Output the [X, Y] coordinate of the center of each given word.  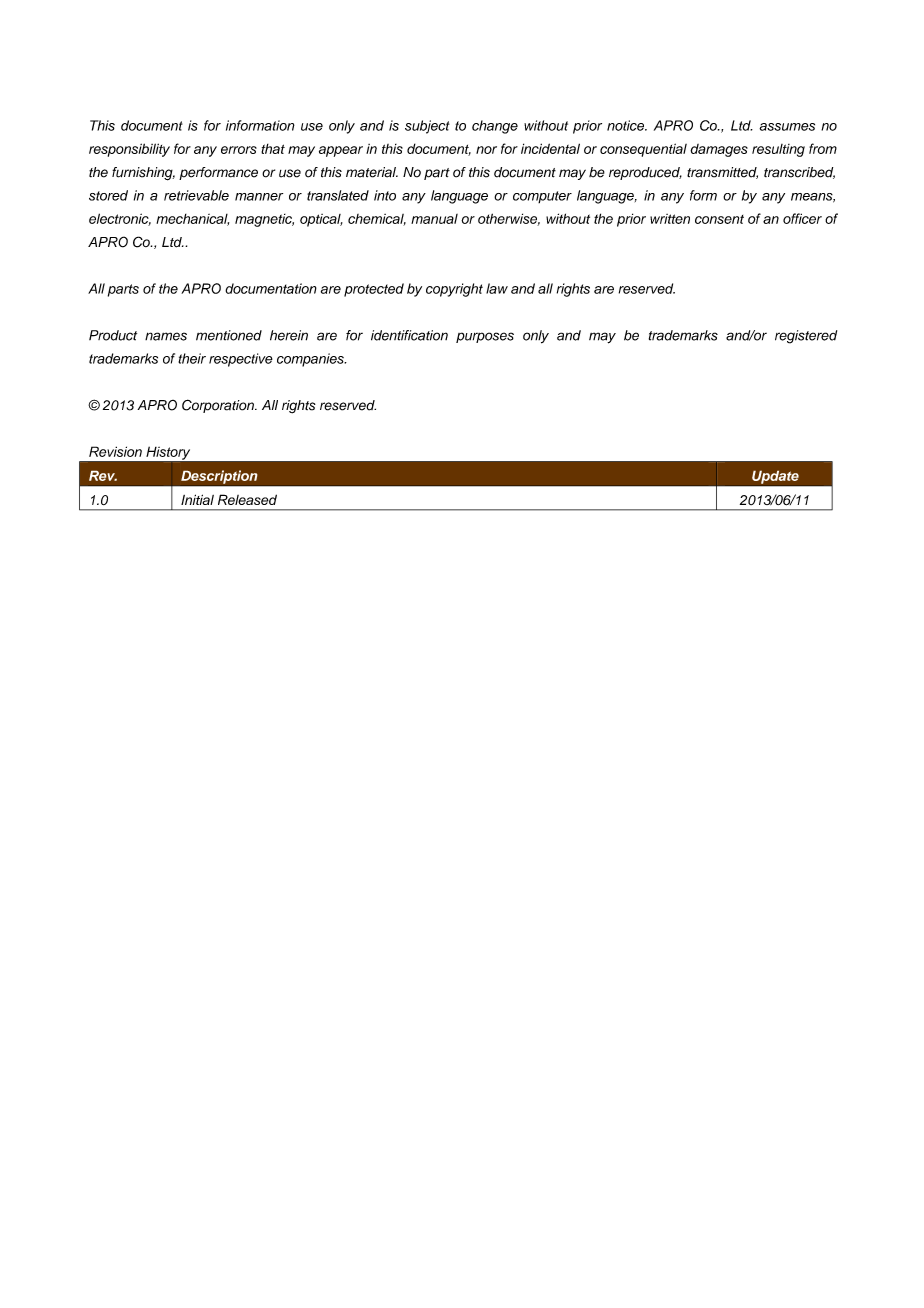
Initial [197, 499]
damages [719, 150]
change [495, 127]
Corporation [219, 406]
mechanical [192, 220]
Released [247, 499]
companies [311, 360]
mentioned [229, 335]
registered [806, 337]
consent [719, 219]
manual [434, 219]
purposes [485, 337]
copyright [454, 290]
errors [239, 150]
